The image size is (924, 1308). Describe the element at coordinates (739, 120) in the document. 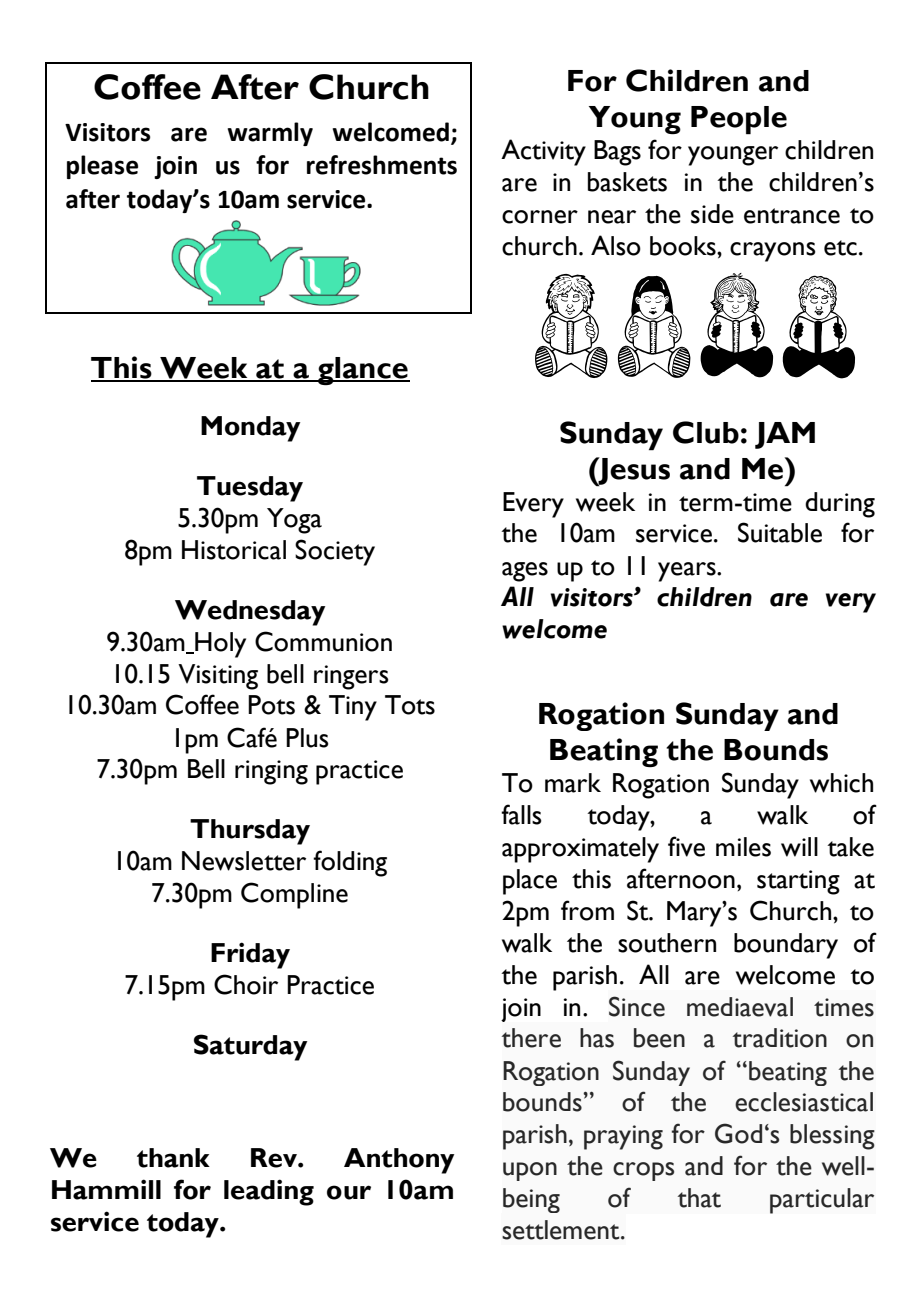

I see `People` at that location.
